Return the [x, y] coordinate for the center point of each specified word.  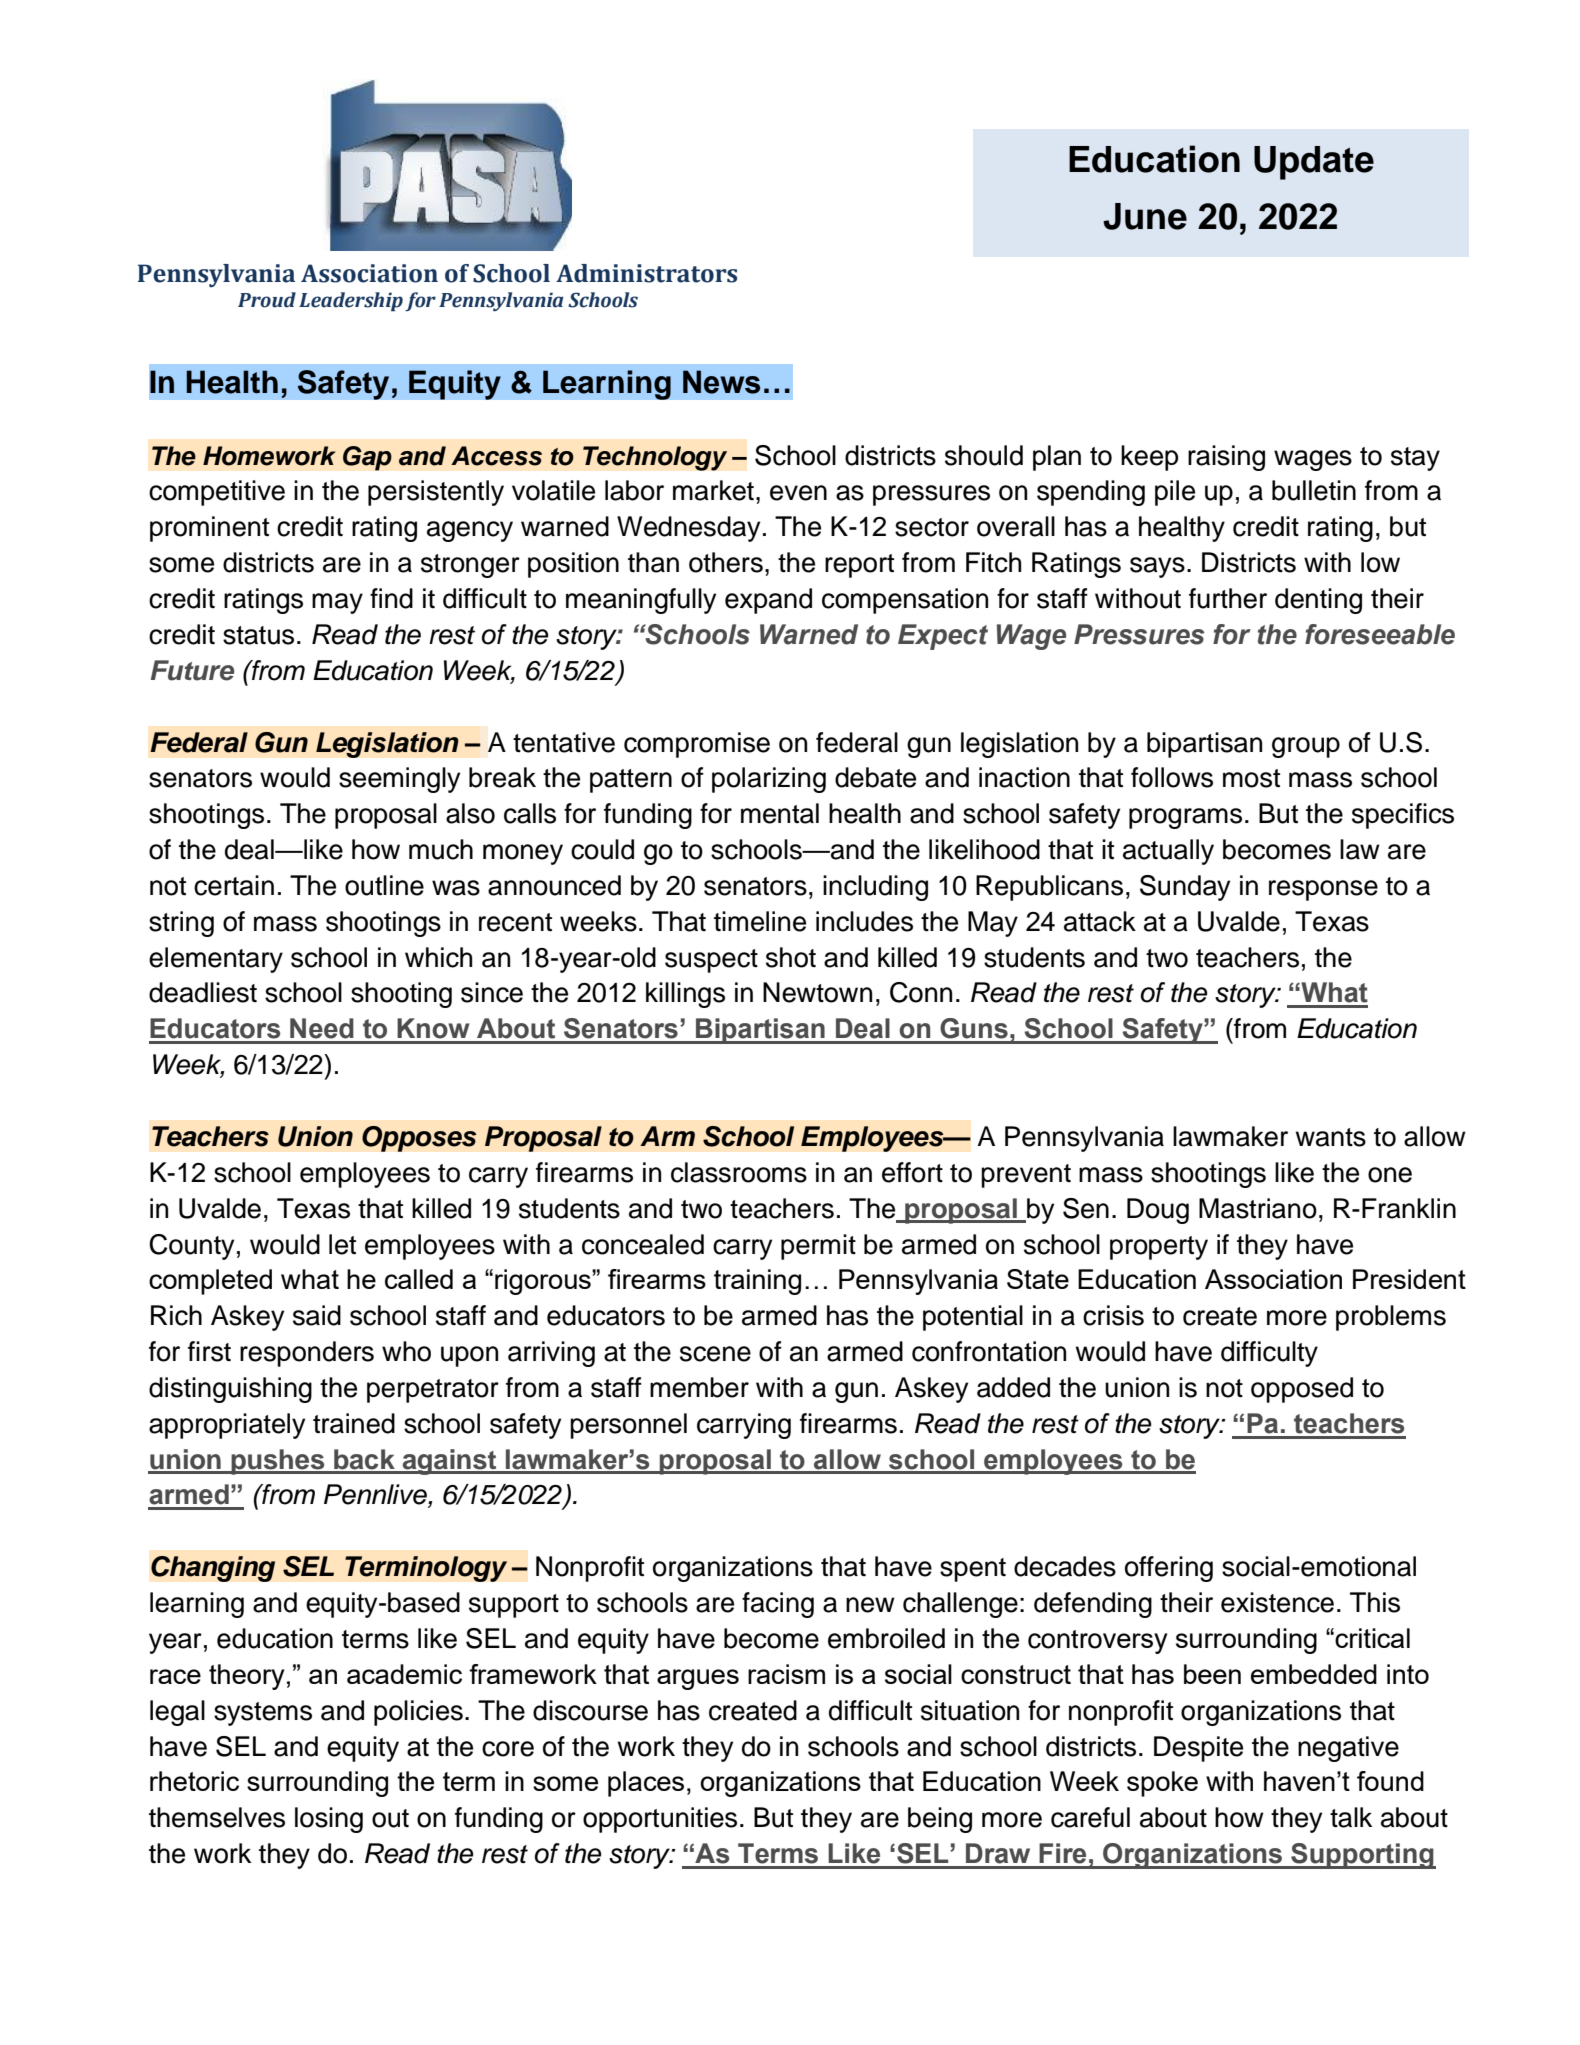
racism [786, 1674]
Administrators [646, 273]
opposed [1302, 1390]
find [391, 598]
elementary [216, 960]
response [1323, 890]
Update [1314, 163]
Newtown [817, 992]
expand [768, 601]
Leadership [351, 302]
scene [715, 1354]
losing [329, 1820]
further [1228, 598]
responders [307, 1354]
